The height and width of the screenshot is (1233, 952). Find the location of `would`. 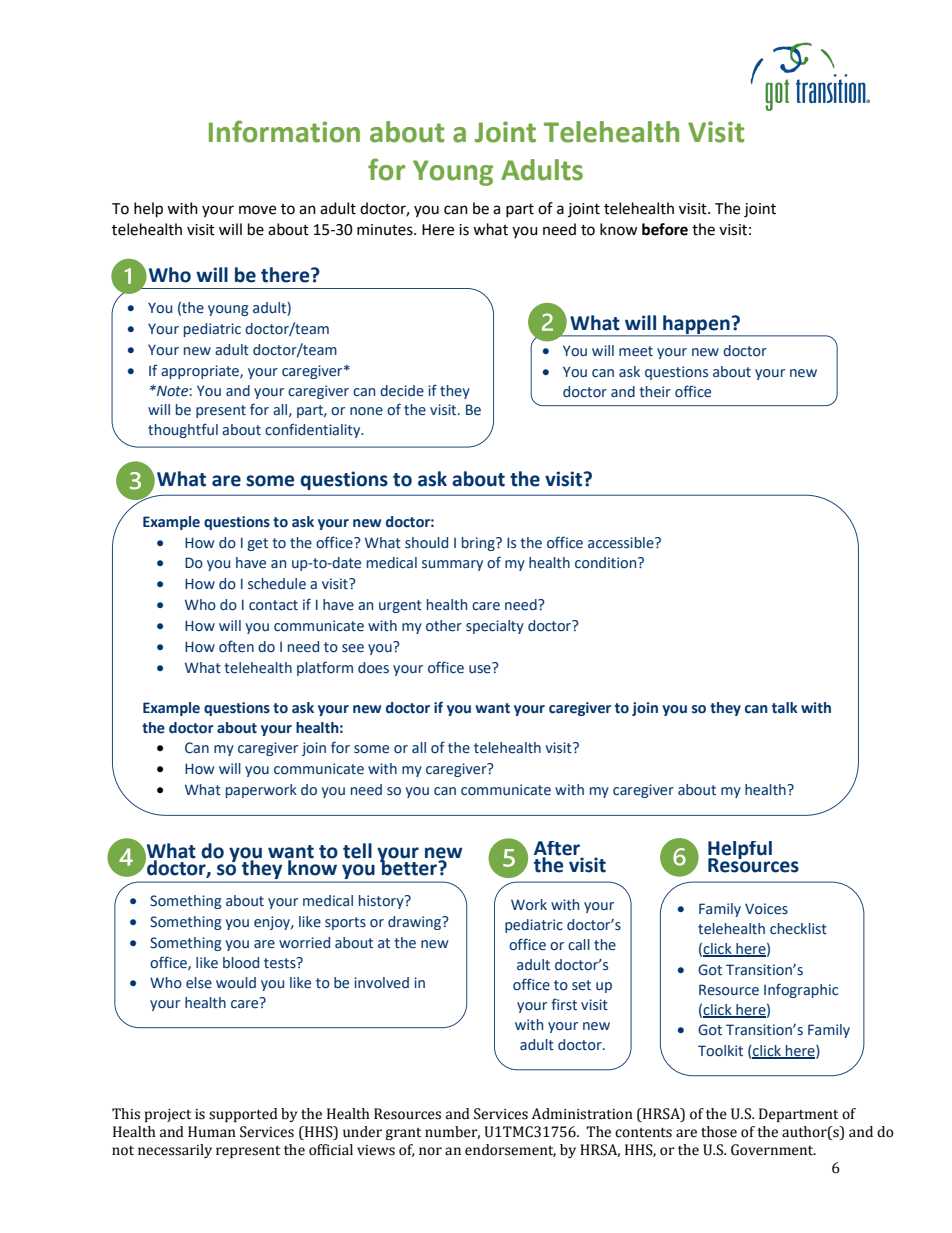

would is located at coordinates (236, 983).
